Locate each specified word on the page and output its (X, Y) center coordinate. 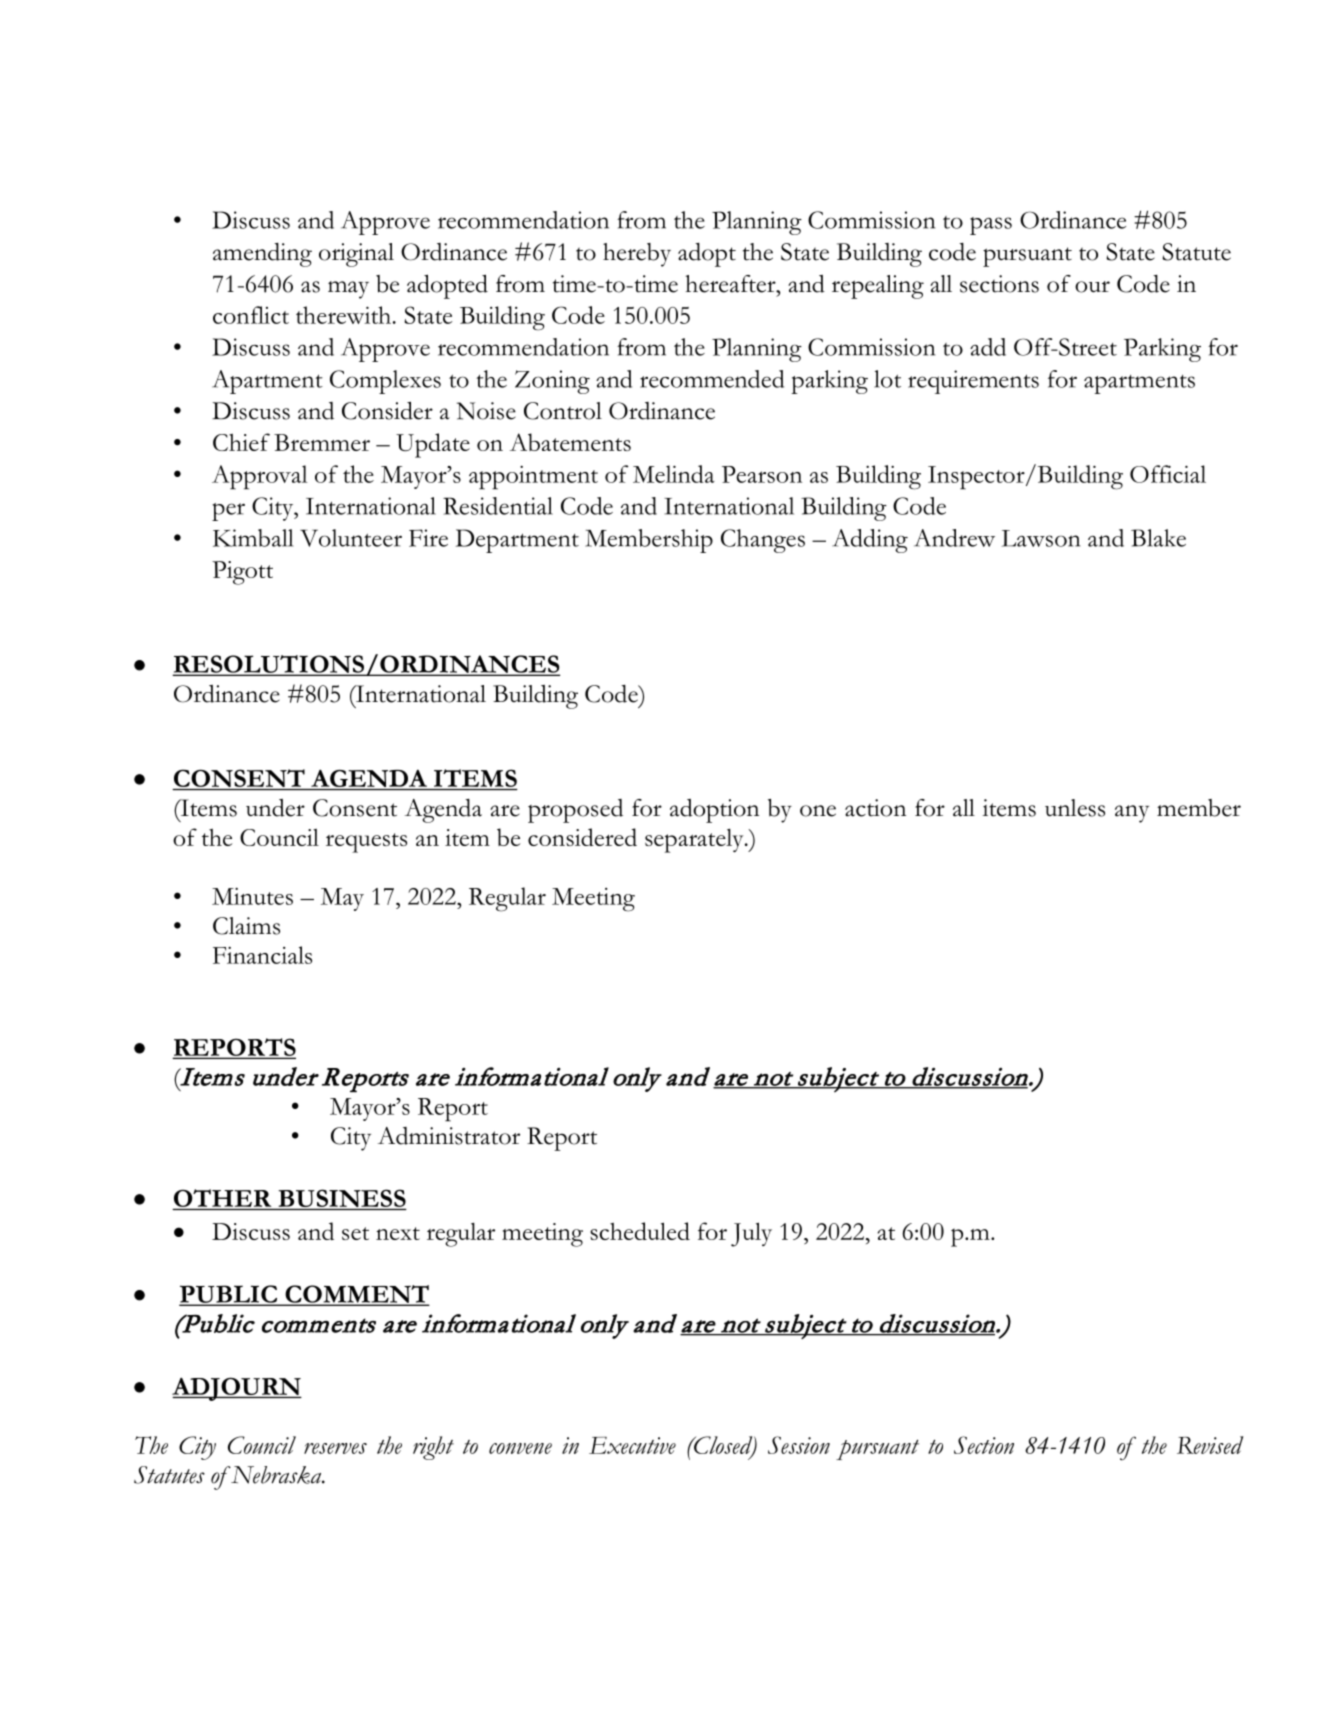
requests (366, 843)
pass (991, 226)
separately (695, 841)
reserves (335, 1448)
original (356, 255)
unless (1075, 808)
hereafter (731, 284)
